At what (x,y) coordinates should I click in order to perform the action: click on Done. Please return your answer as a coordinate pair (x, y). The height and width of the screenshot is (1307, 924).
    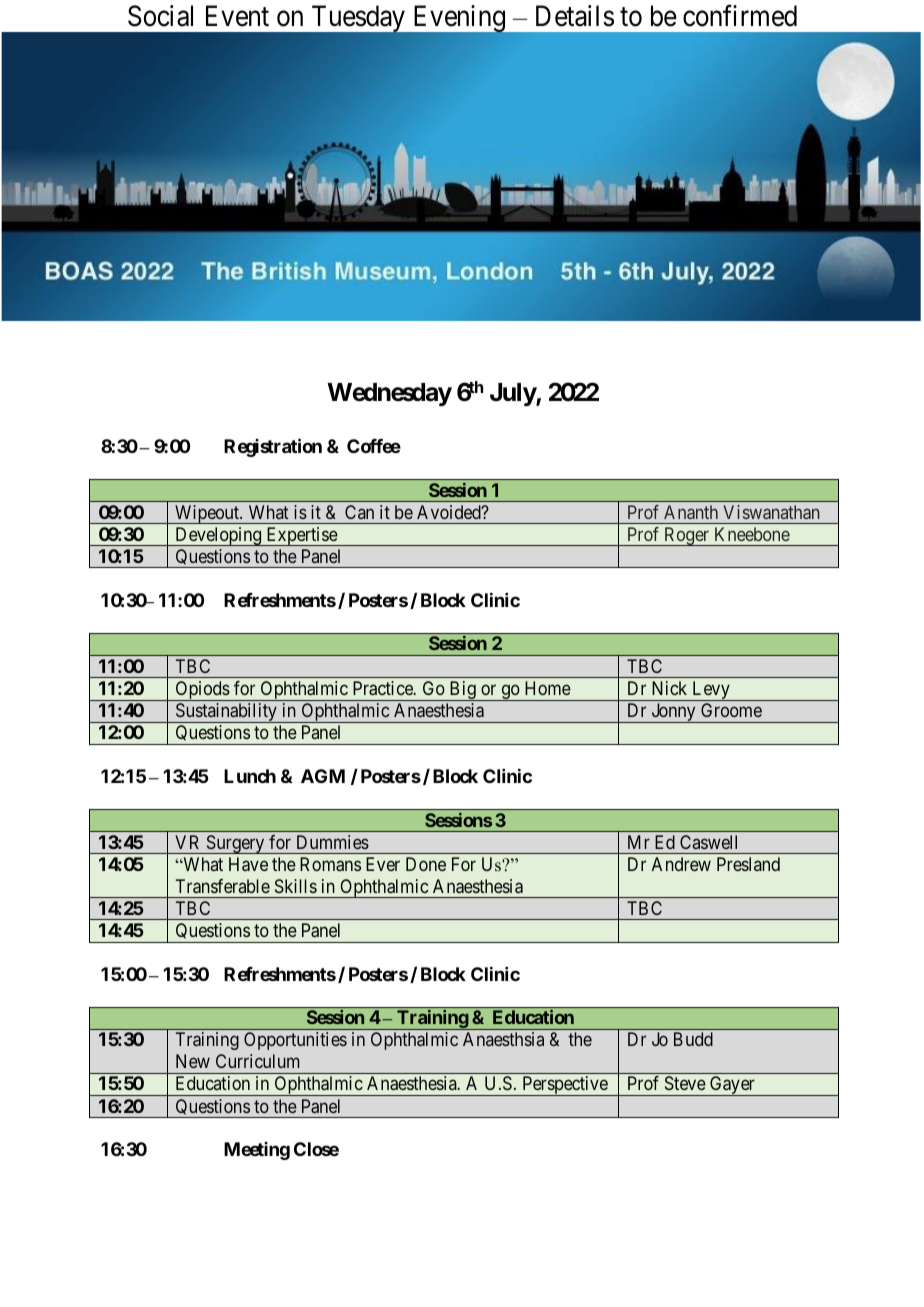
    Looking at the image, I should click on (426, 864).
